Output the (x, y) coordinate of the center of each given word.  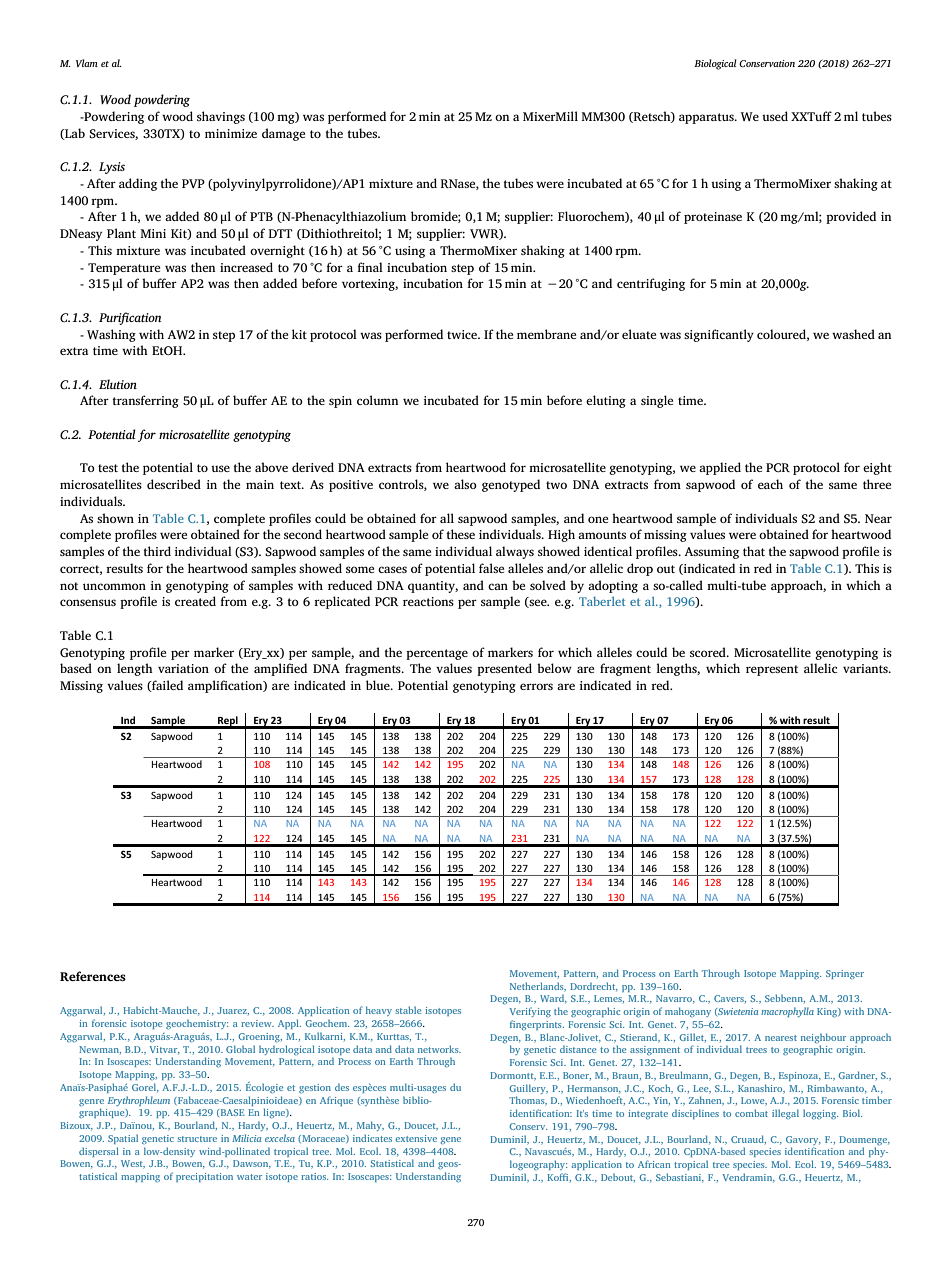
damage (283, 134)
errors (536, 686)
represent (772, 670)
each (770, 484)
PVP (193, 183)
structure (197, 1139)
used (775, 116)
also (465, 484)
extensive (416, 1138)
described (174, 484)
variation (183, 668)
